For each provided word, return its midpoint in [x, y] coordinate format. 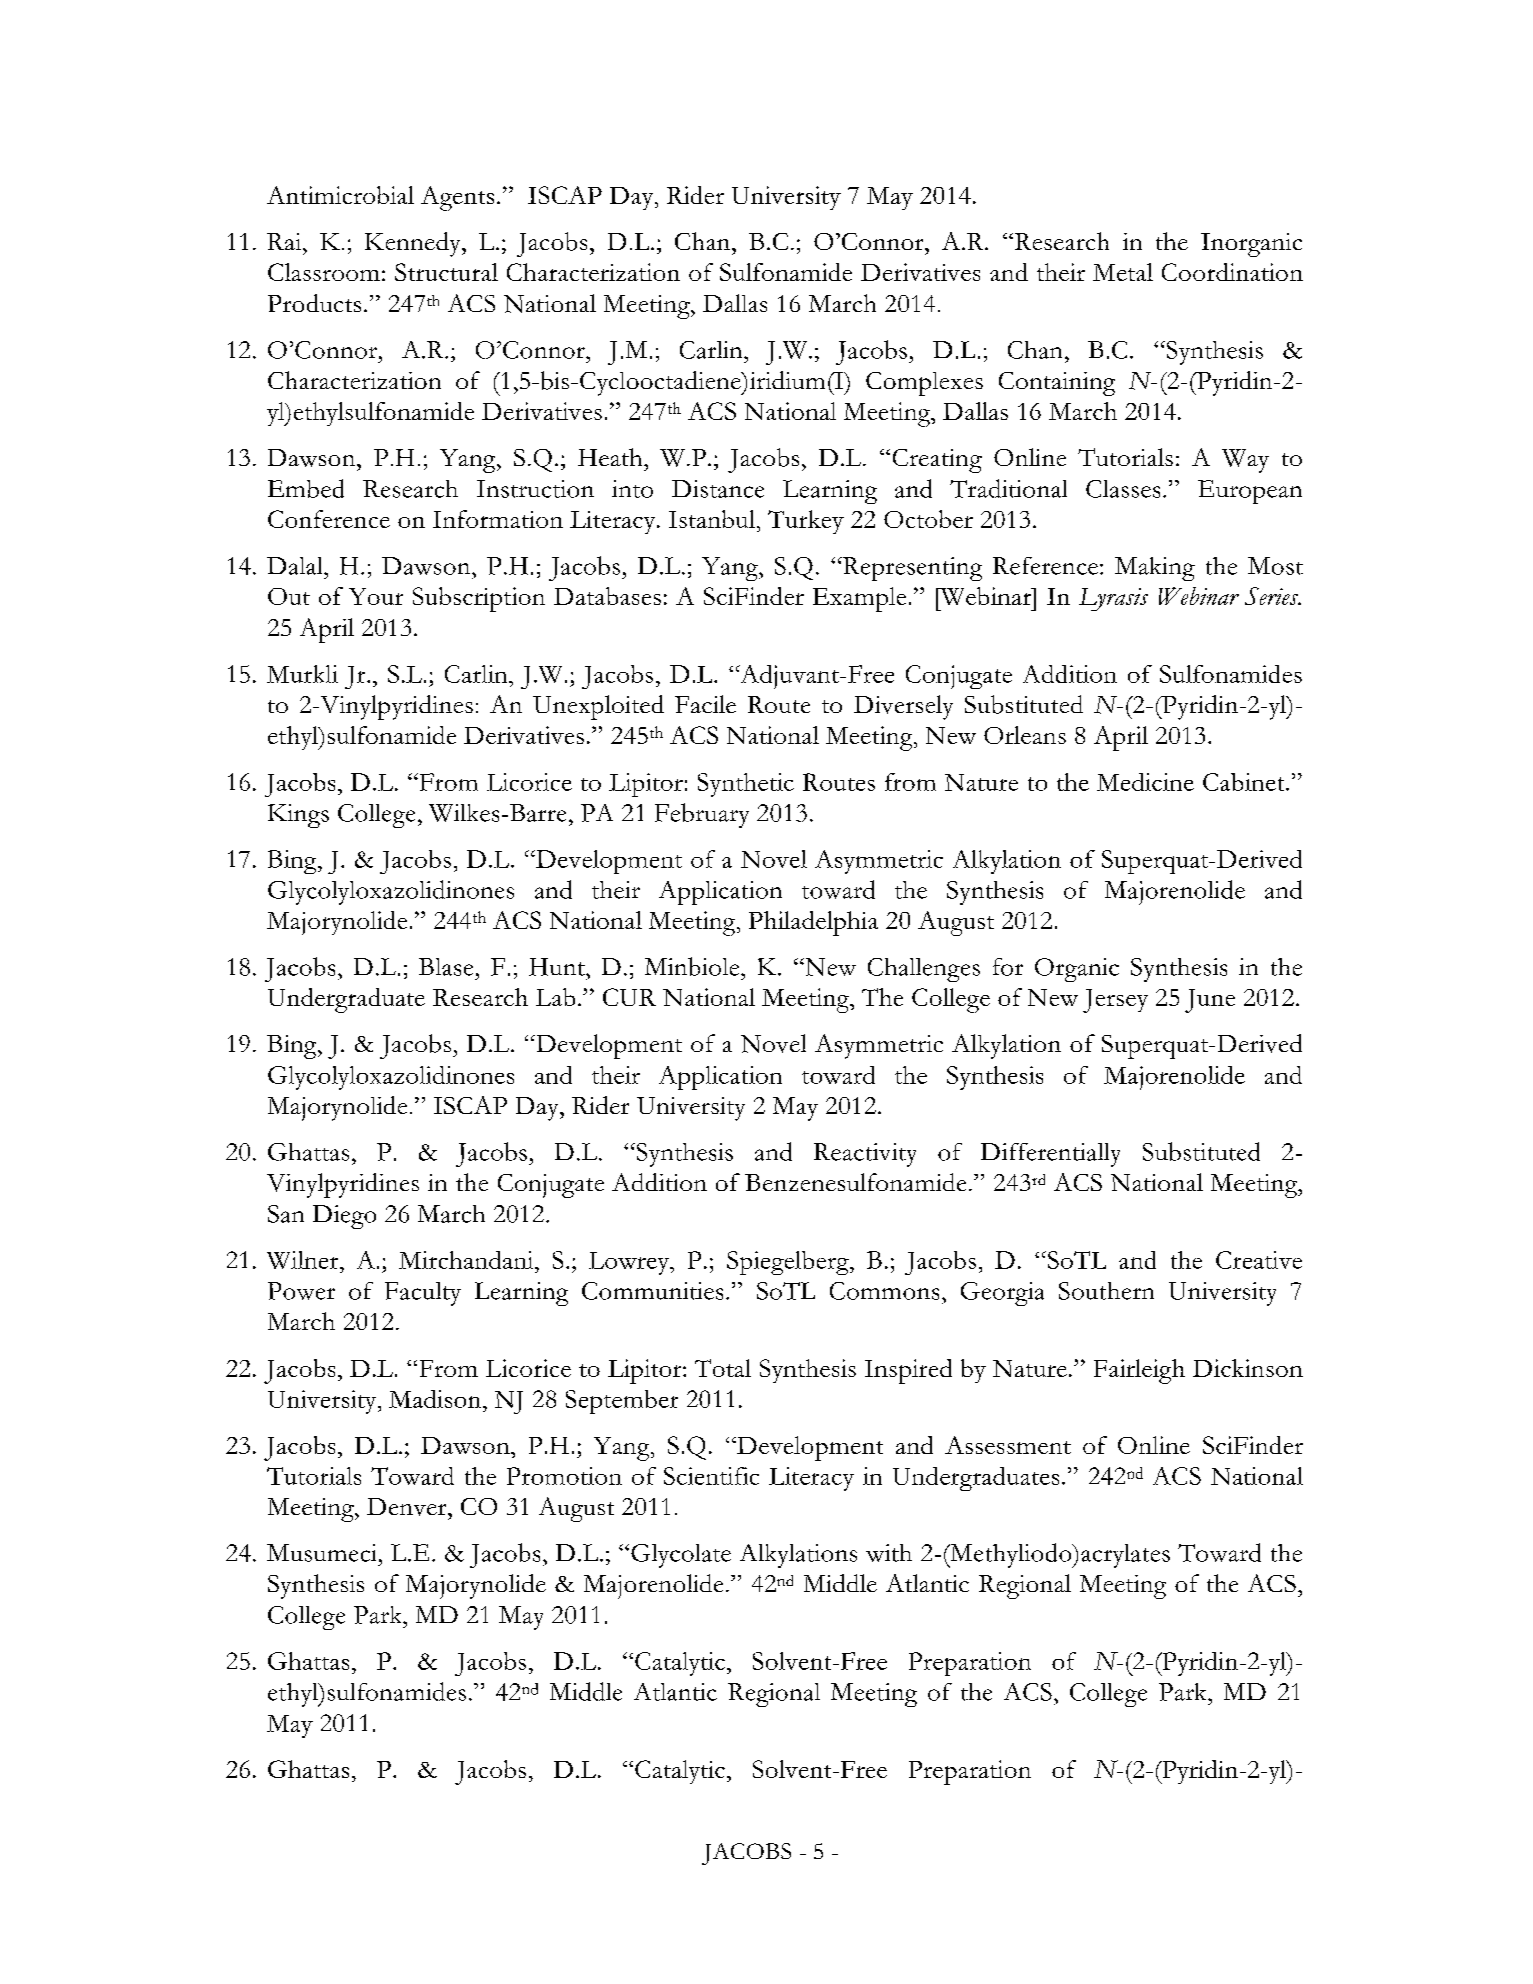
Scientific [711, 1476]
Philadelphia [813, 923]
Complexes [924, 384]
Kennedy [414, 244]
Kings [298, 816]
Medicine [1145, 782]
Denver [408, 1507]
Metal [1123, 272]
